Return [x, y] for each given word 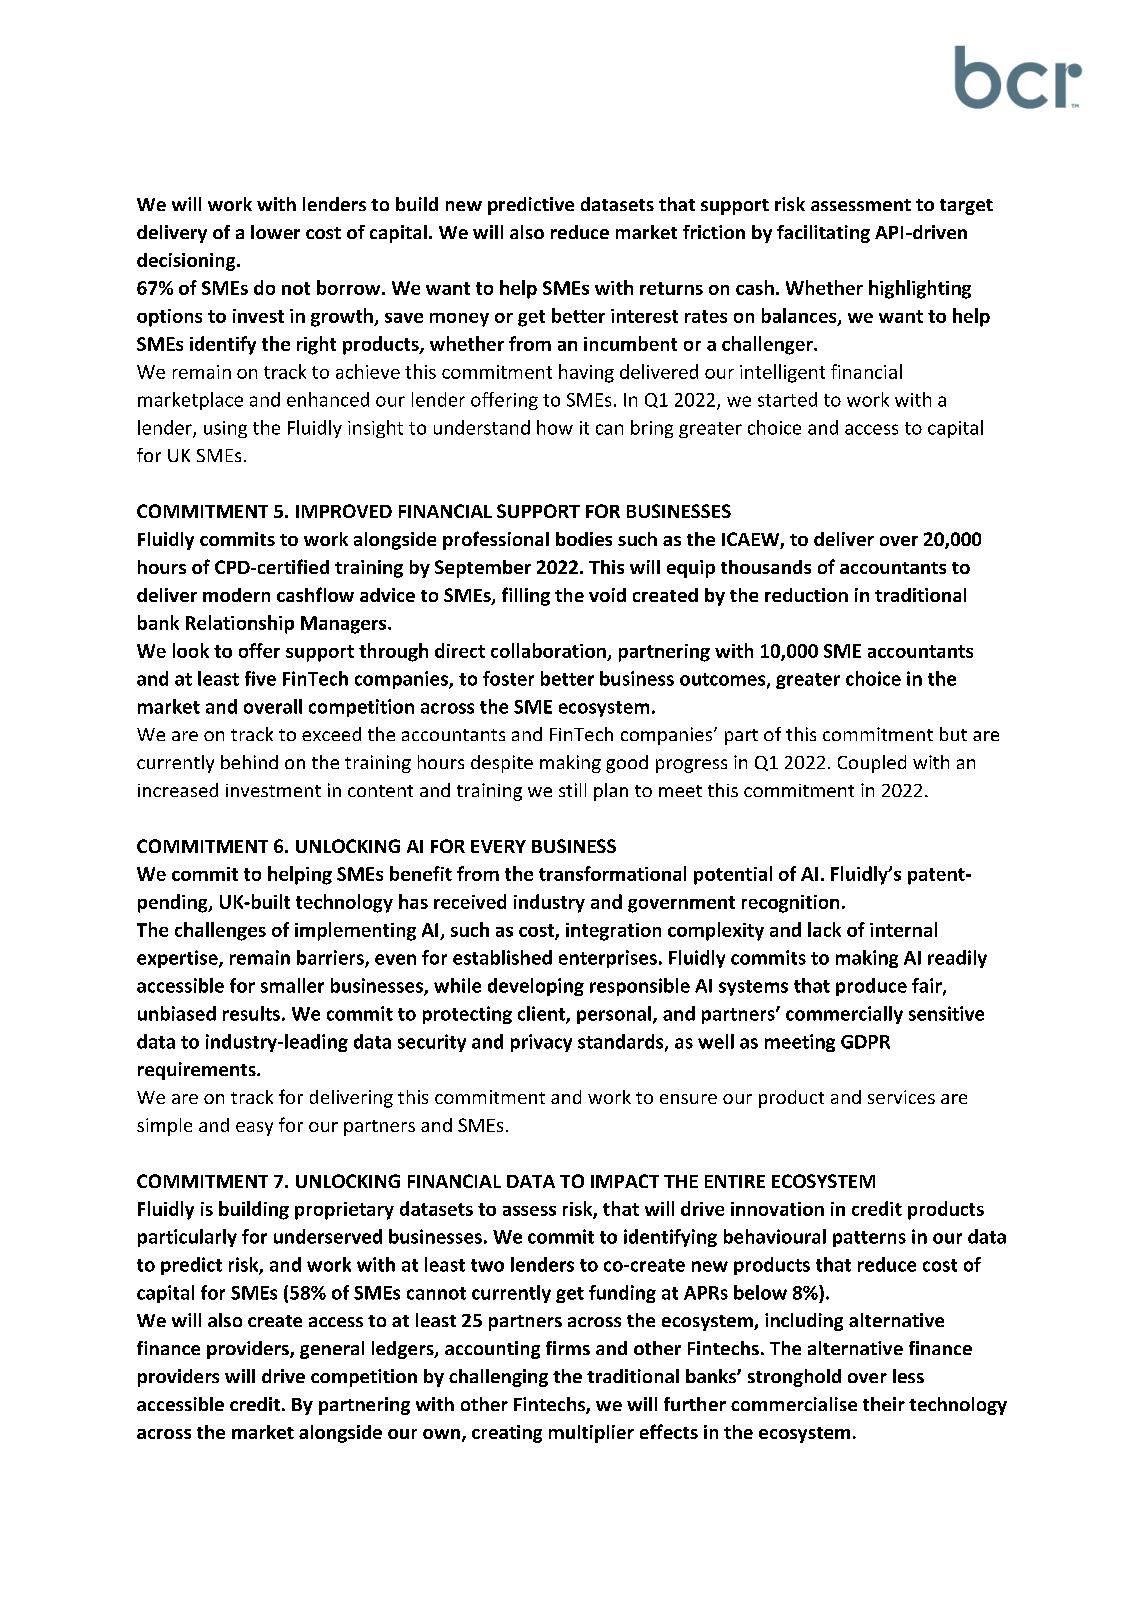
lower [275, 232]
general [332, 1350]
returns [671, 288]
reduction [806, 595]
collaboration [548, 650]
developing [536, 987]
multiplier [591, 1434]
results [251, 1013]
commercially [844, 1015]
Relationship [240, 624]
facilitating [823, 234]
